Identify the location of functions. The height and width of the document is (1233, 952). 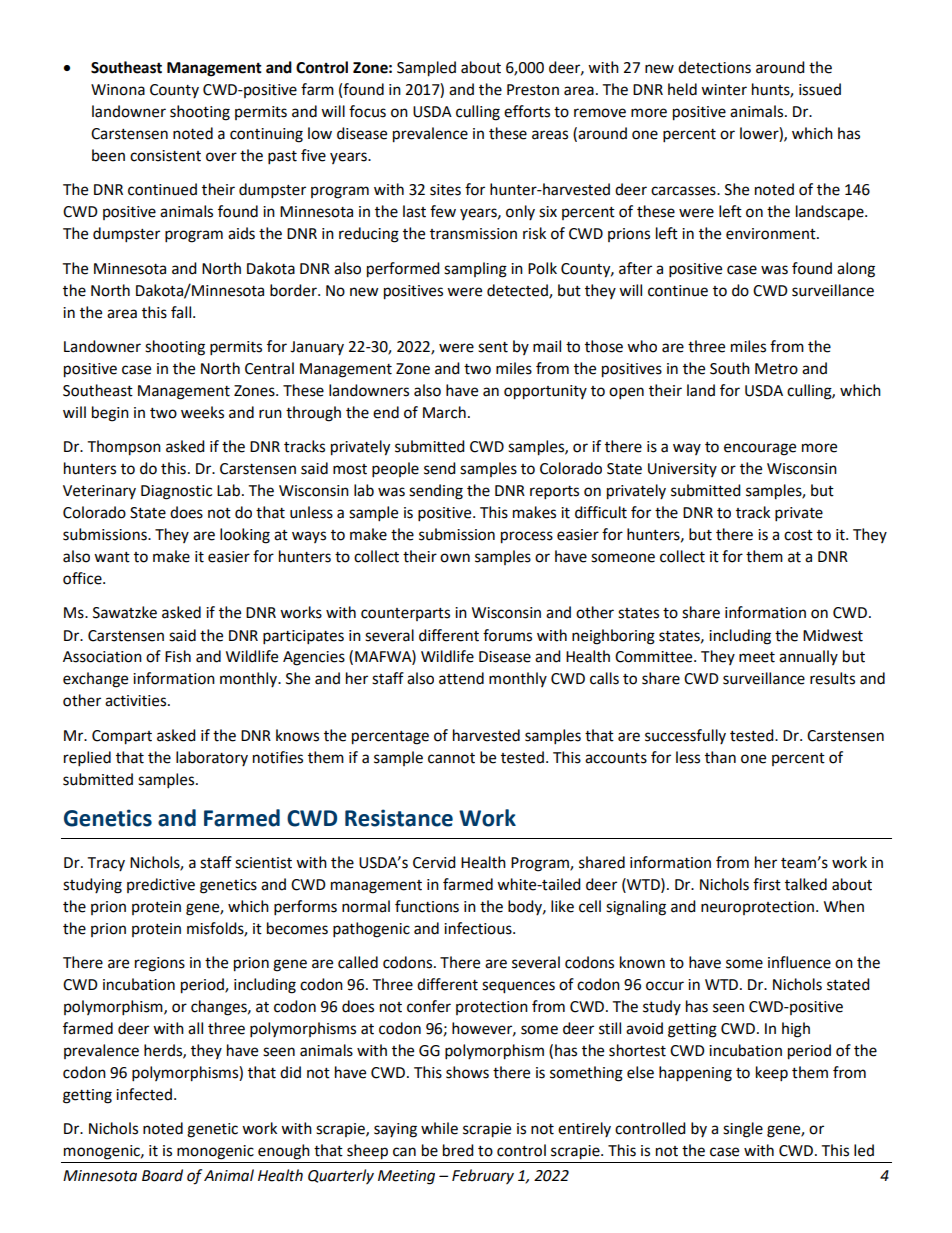
(427, 906).
